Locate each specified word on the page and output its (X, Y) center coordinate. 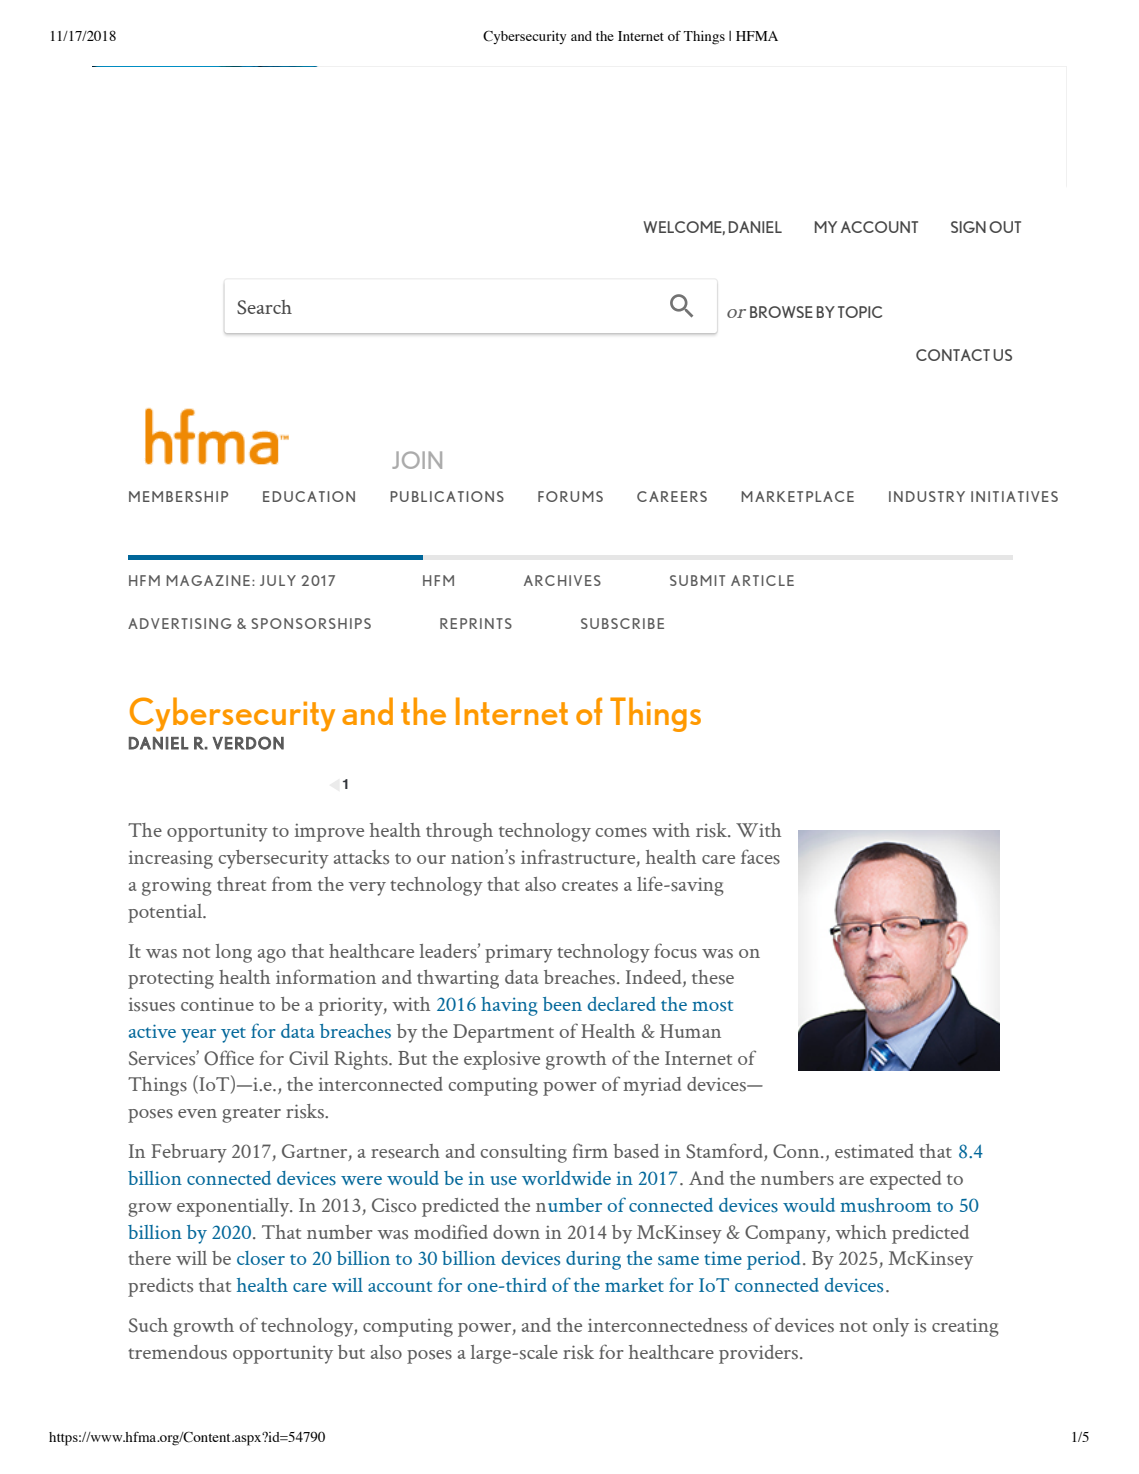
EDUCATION (309, 496)
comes (621, 832)
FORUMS (570, 496)
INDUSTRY (927, 496)
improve (329, 833)
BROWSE (781, 312)
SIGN (968, 227)
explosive (502, 1060)
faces (760, 857)
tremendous (177, 1352)
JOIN (417, 460)
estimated (874, 1151)
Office (229, 1058)
